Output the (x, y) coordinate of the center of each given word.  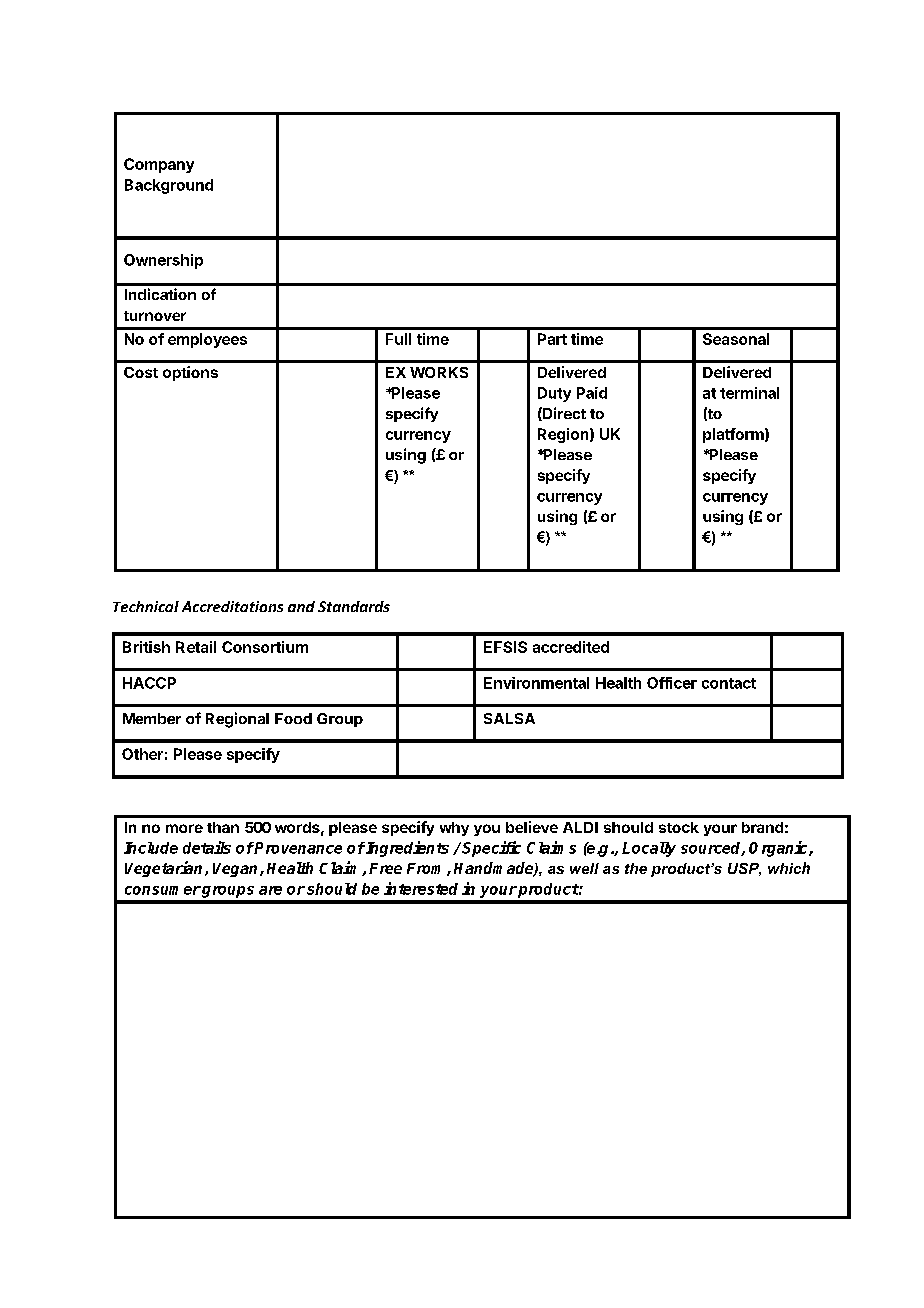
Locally (649, 849)
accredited (571, 647)
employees (207, 340)
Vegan (237, 870)
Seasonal (736, 339)
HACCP (149, 683)
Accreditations (232, 606)
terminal (749, 393)
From (427, 869)
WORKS (439, 372)
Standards (354, 606)
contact (729, 683)
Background (169, 186)
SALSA (509, 718)
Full (398, 339)
